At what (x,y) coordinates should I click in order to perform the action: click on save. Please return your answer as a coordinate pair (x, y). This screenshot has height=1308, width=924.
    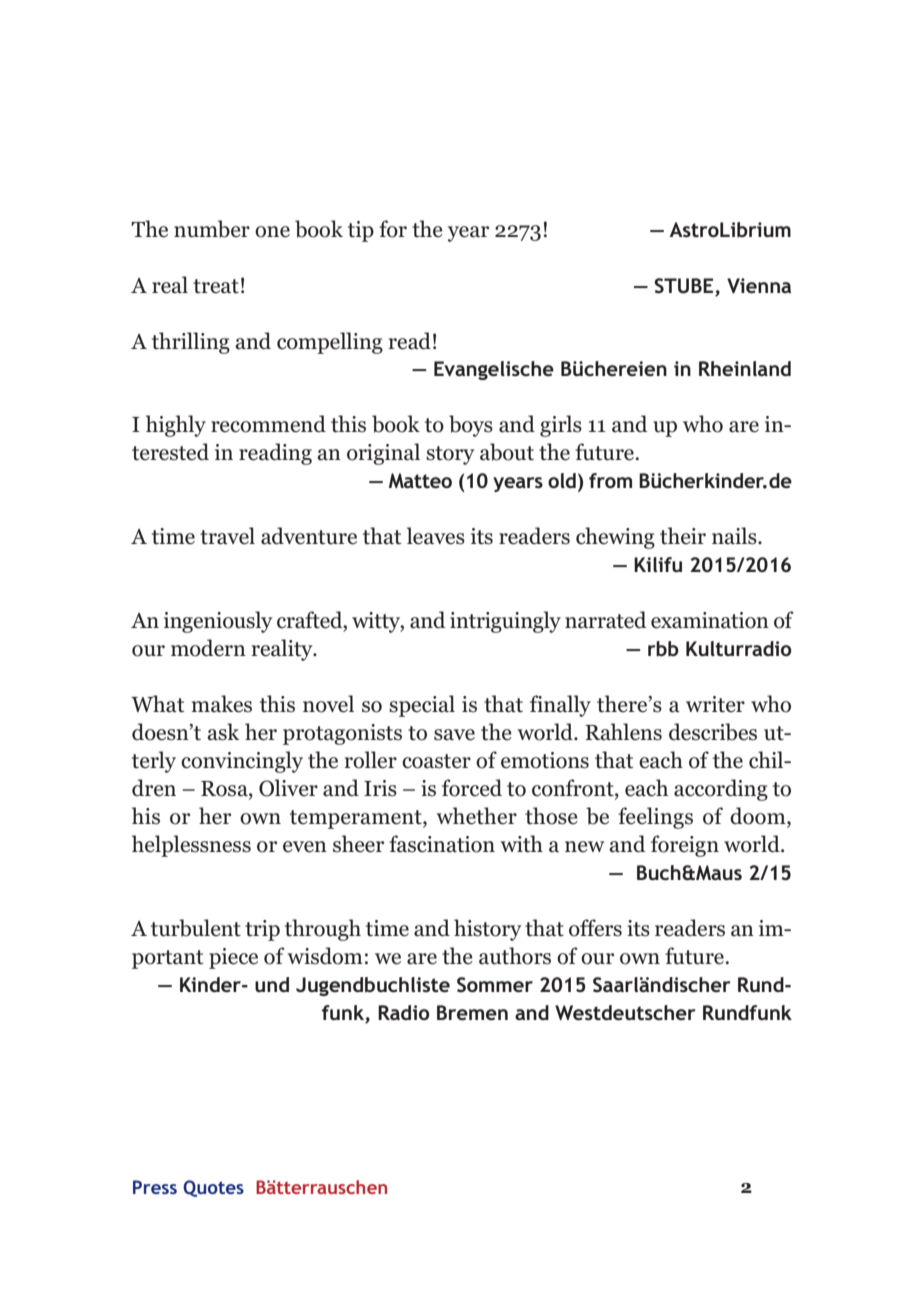
    Looking at the image, I should click on (454, 735).
